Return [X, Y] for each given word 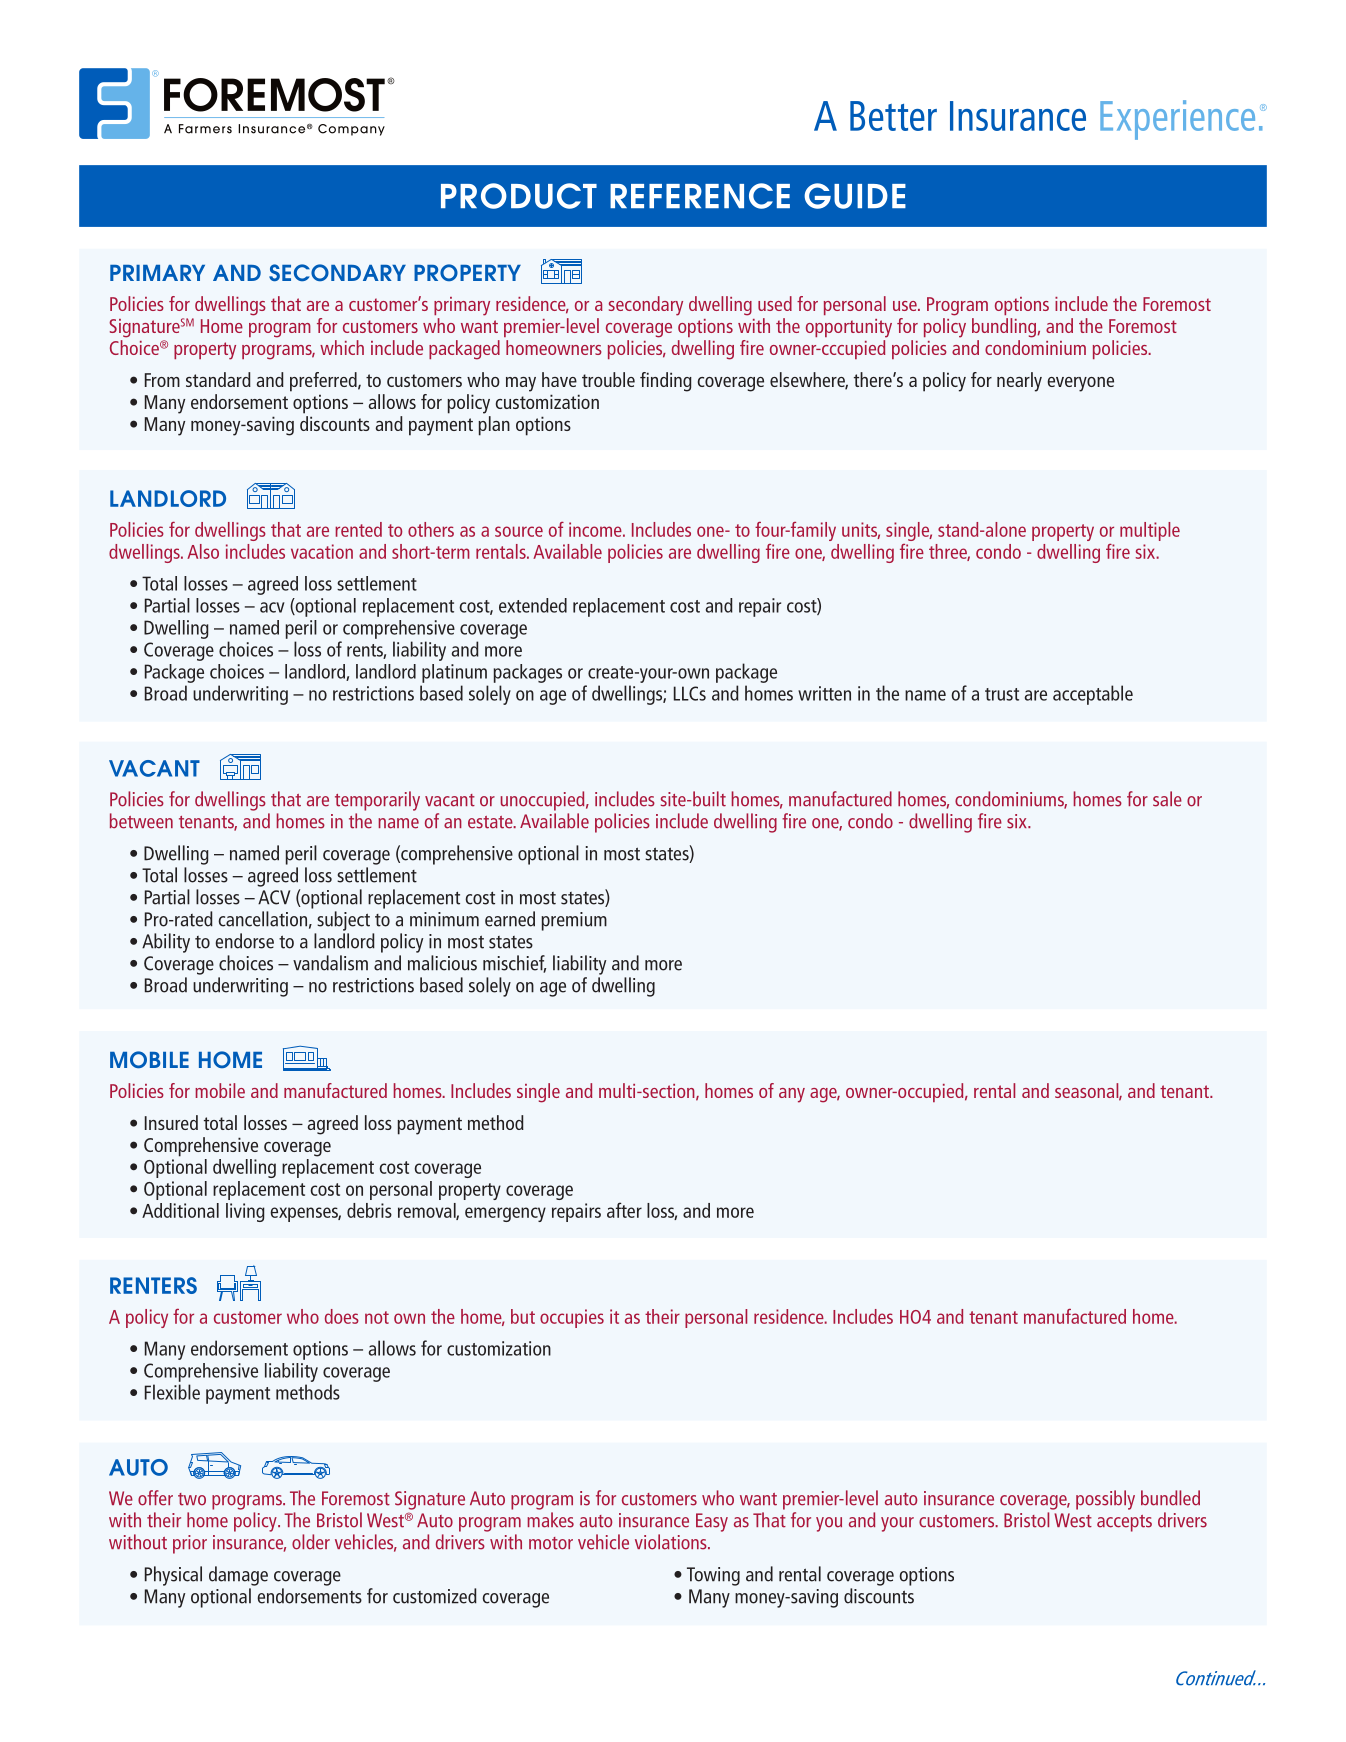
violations [672, 1542]
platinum [454, 673]
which [342, 347]
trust [1002, 694]
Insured [171, 1122]
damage [238, 1576]
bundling [1004, 328]
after [624, 1210]
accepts [1124, 1523]
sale [1167, 799]
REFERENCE [700, 196]
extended [533, 605]
